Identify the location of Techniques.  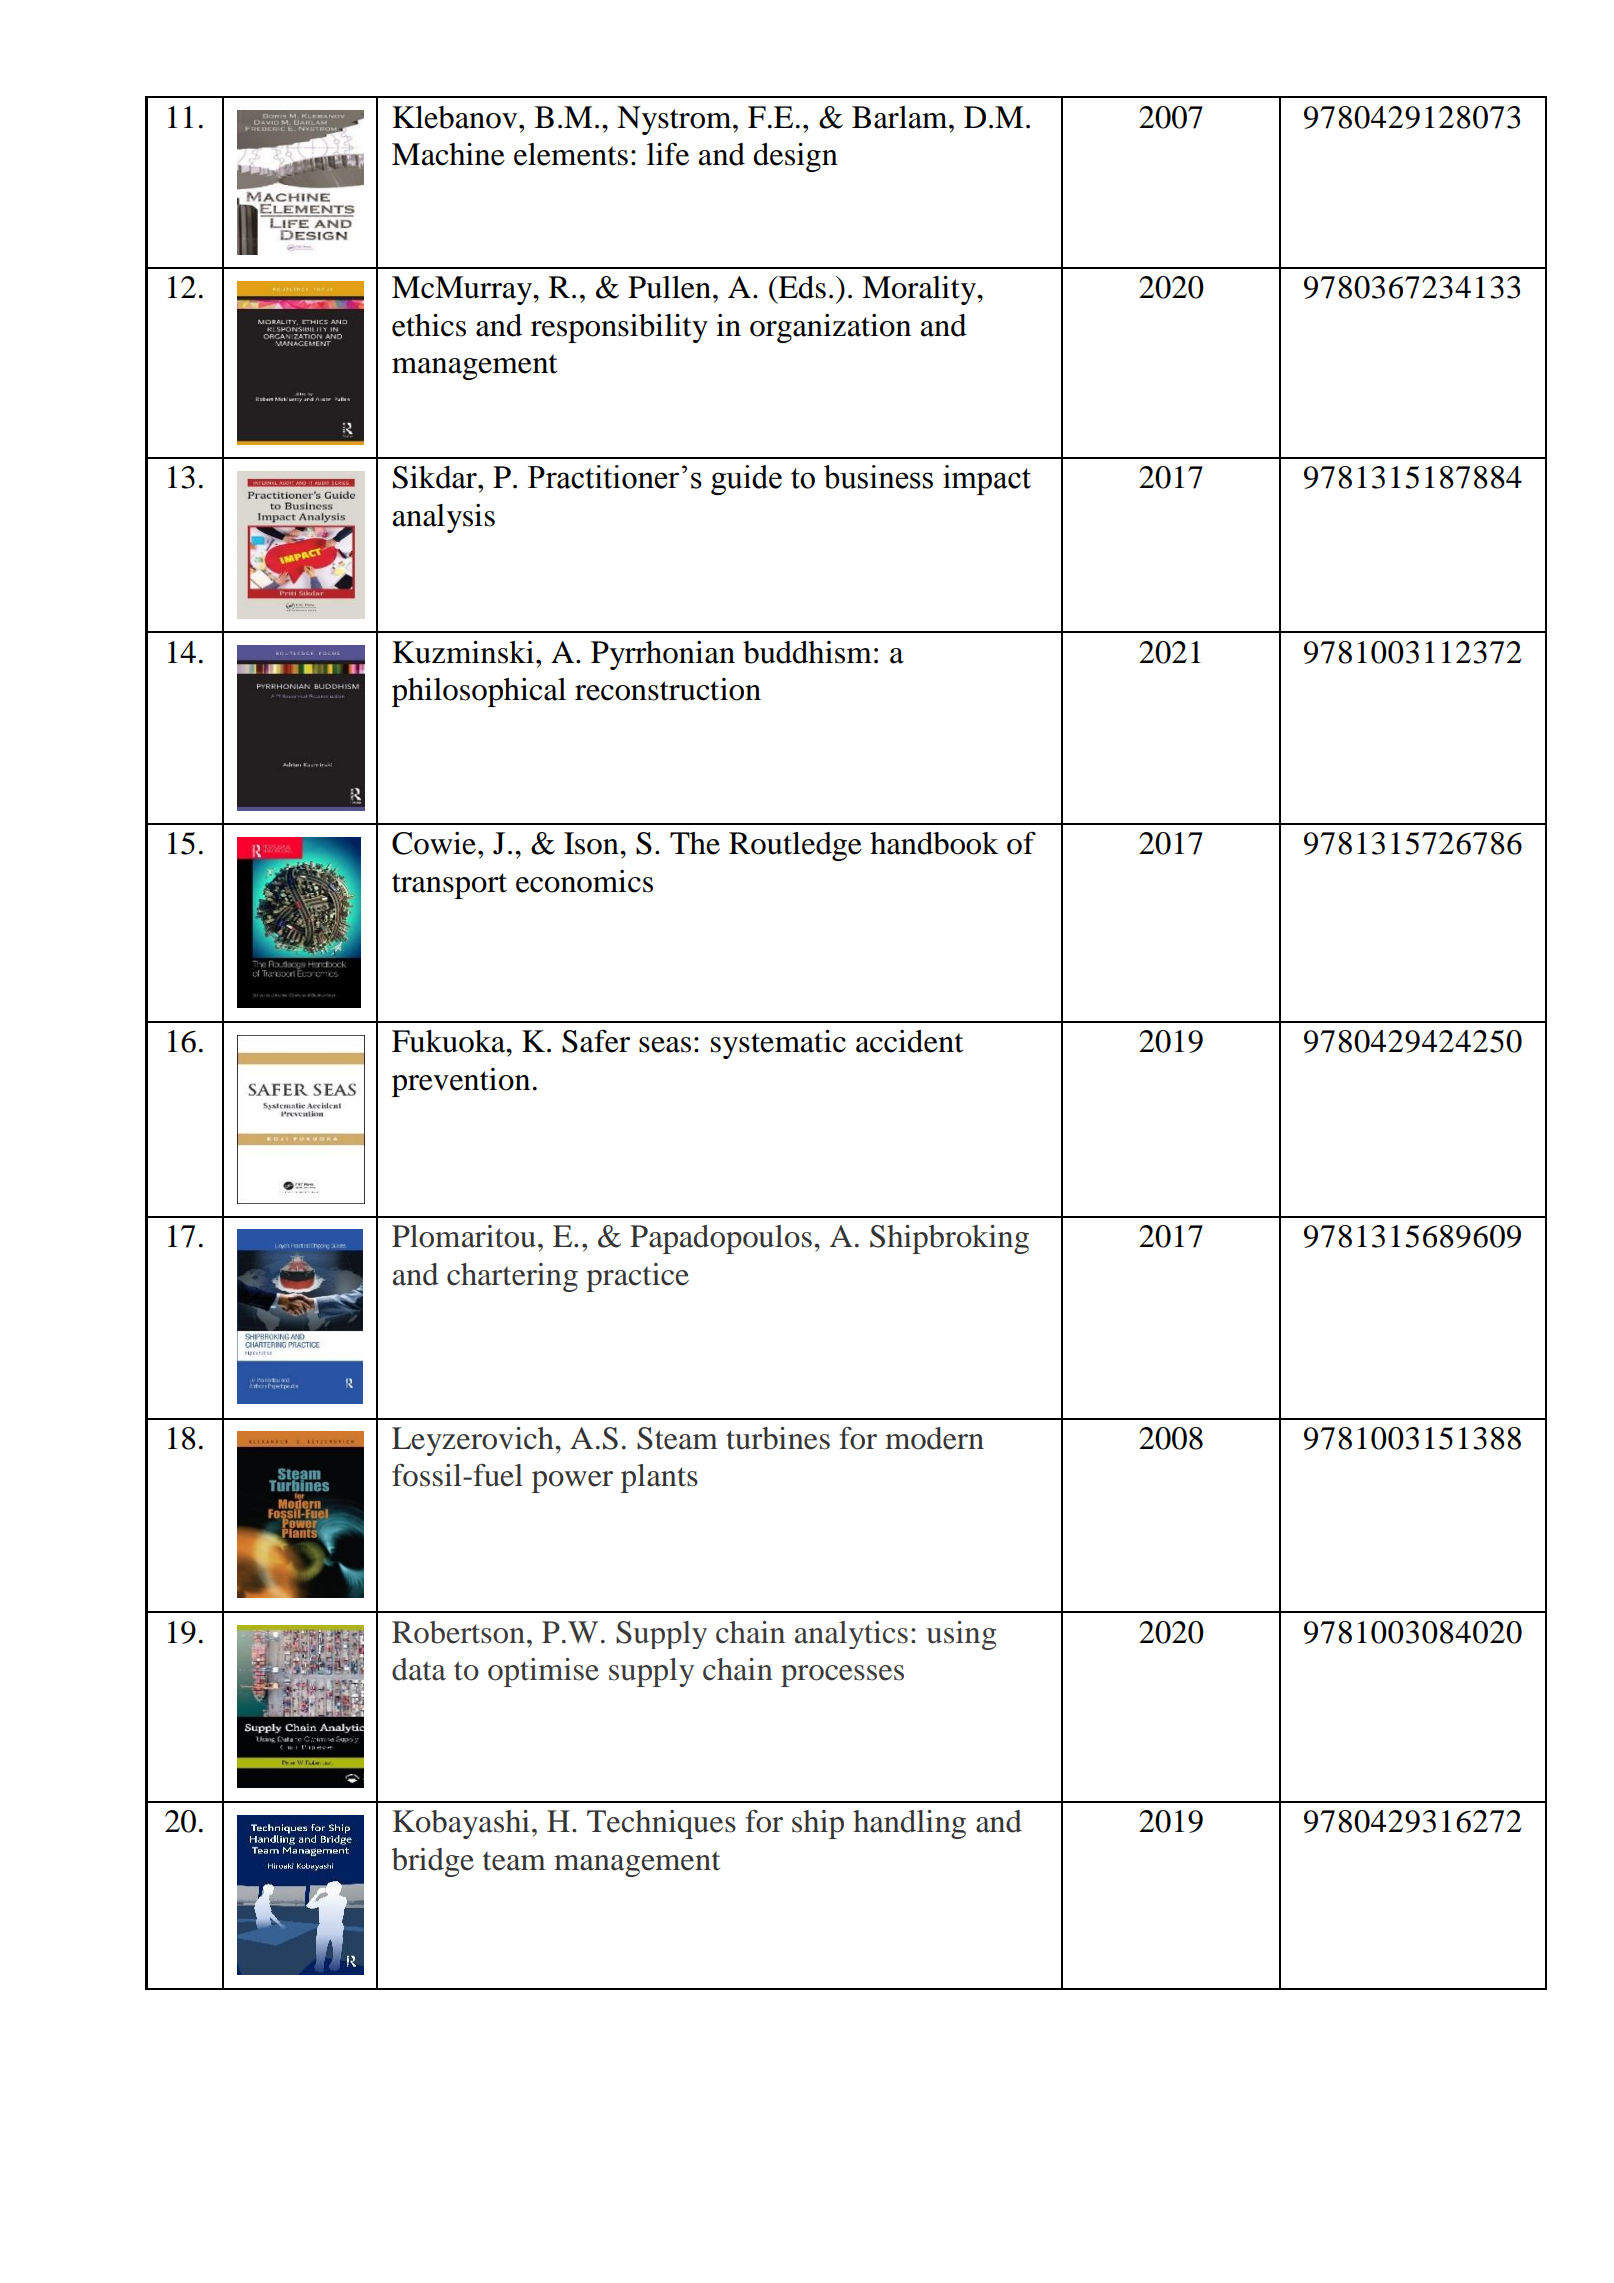
(661, 1824).
